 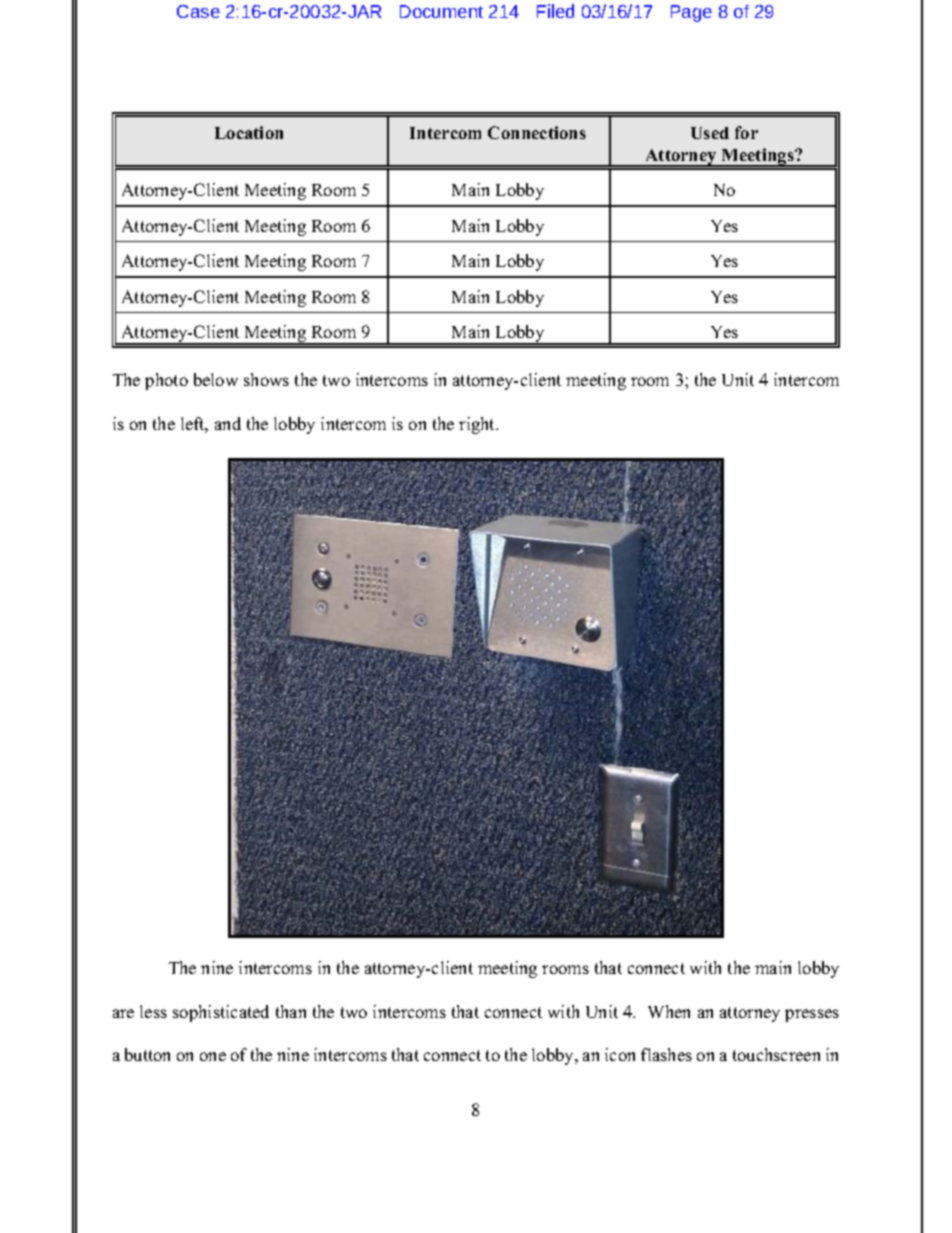 I want to click on than, so click(x=291, y=1011).
